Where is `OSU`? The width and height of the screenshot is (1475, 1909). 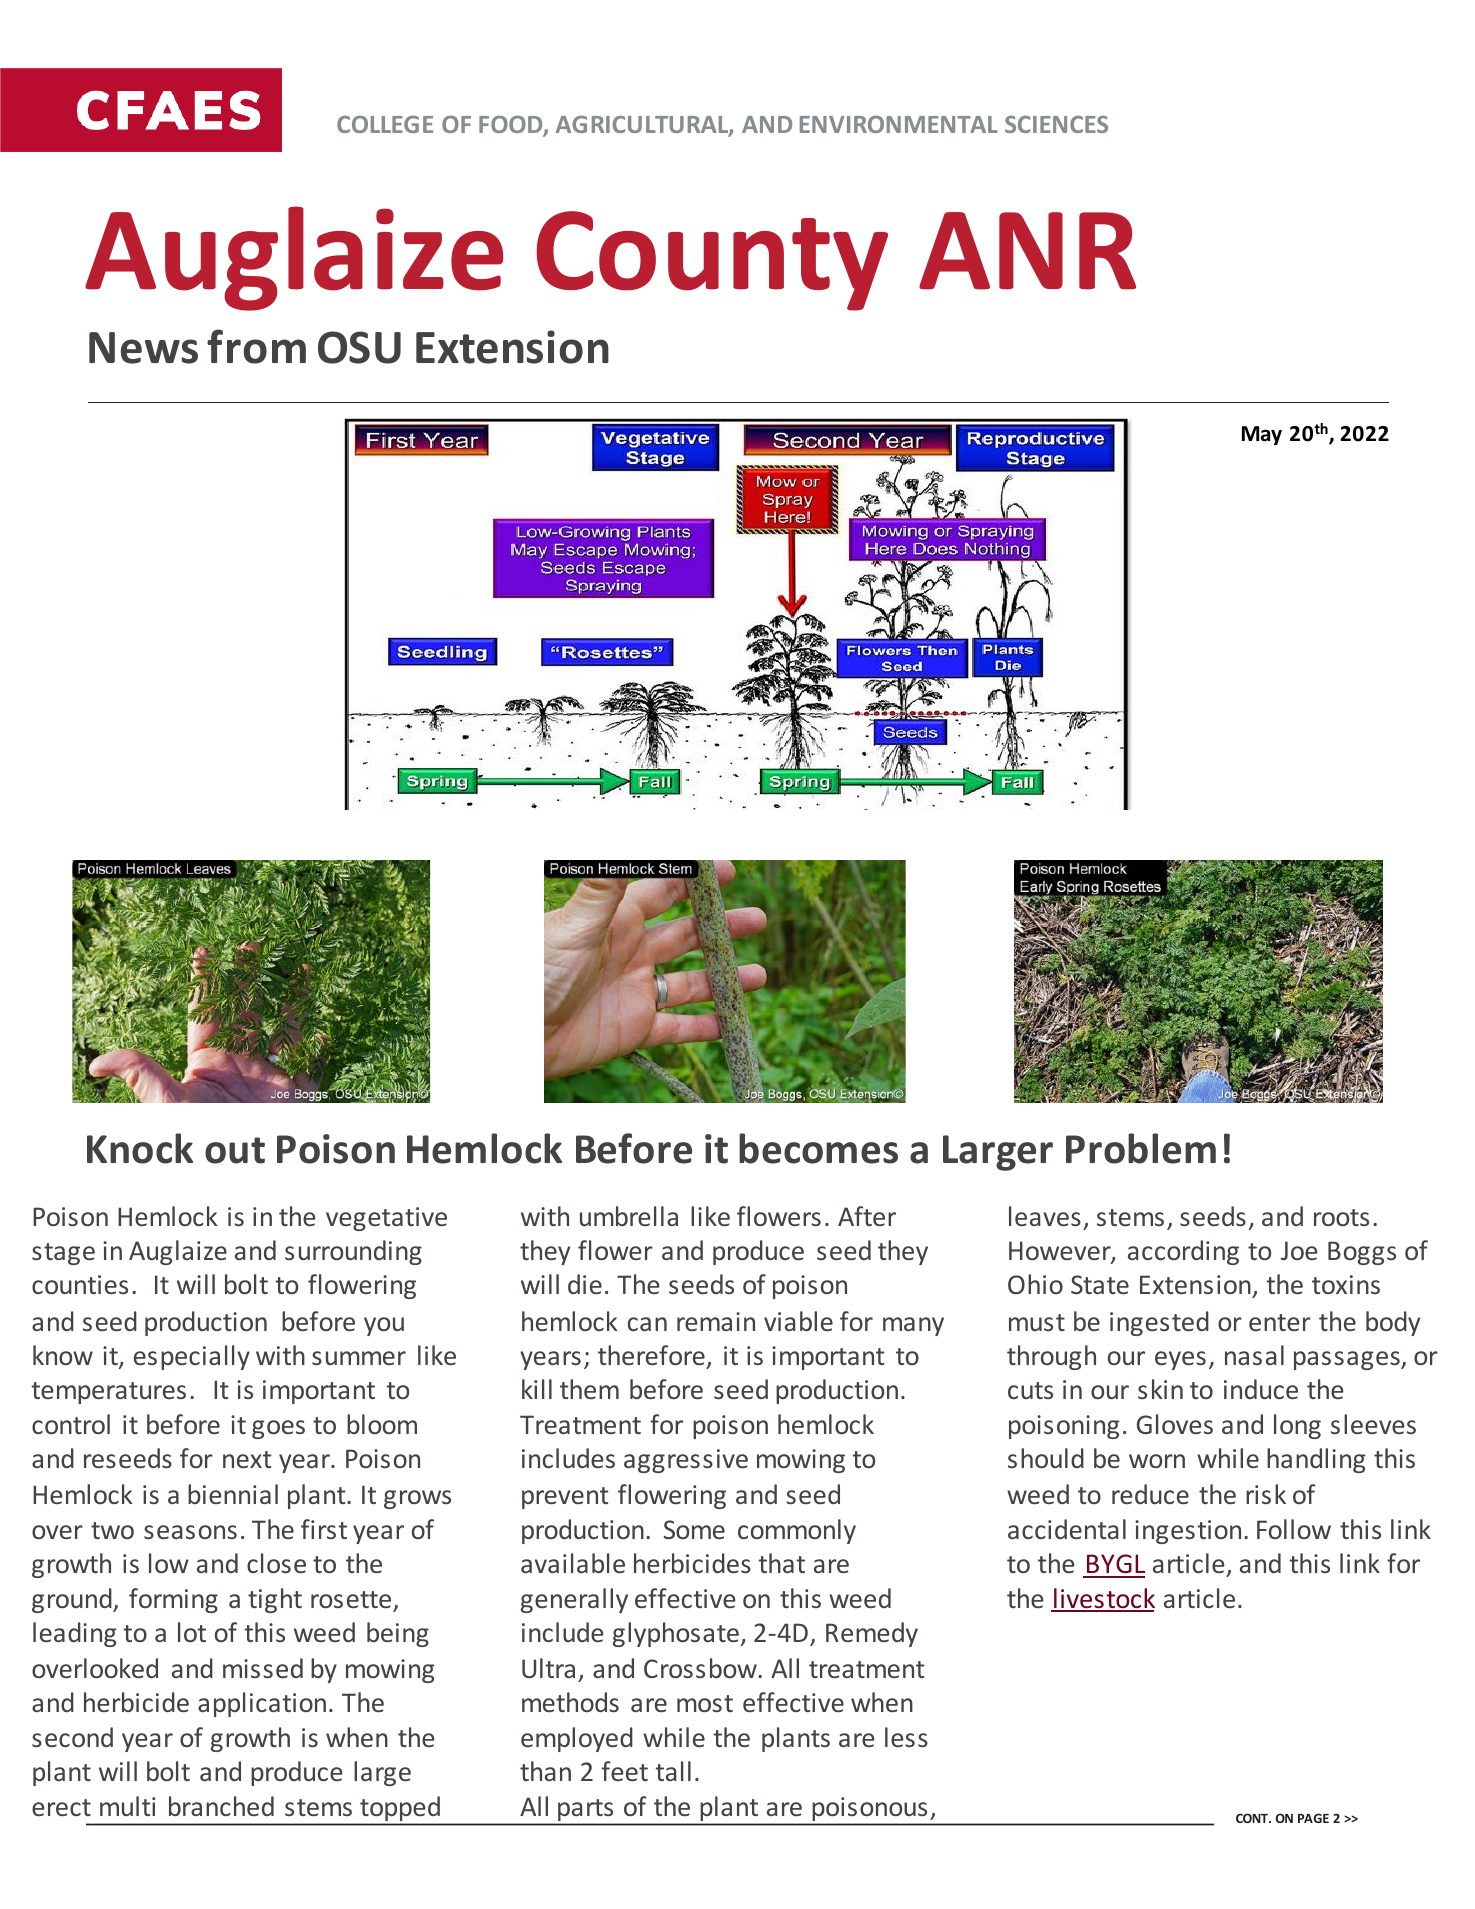
OSU is located at coordinates (359, 347).
